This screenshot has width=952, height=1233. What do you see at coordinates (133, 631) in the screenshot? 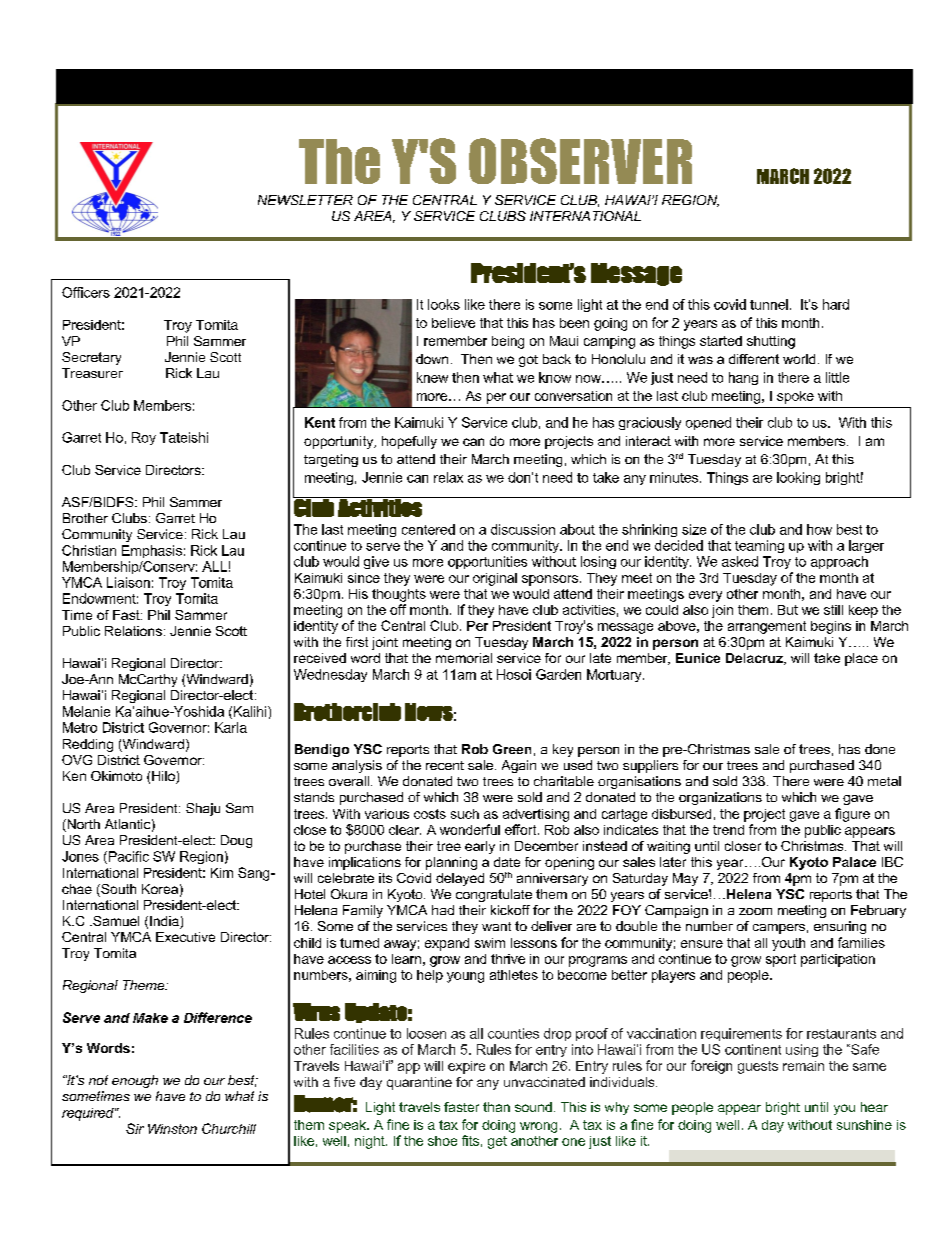
I see `Relations` at bounding box center [133, 631].
